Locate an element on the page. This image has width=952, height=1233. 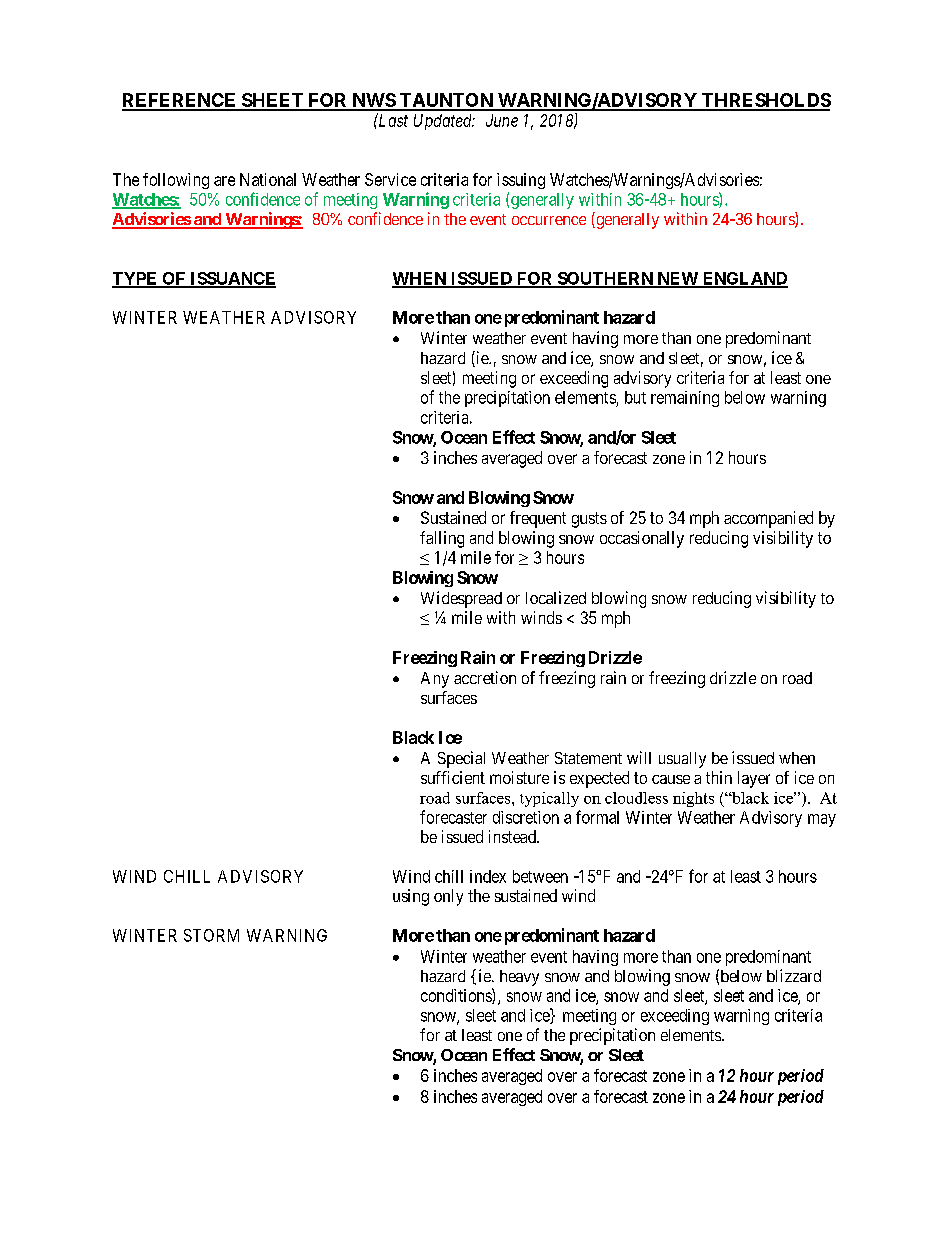
accompanied is located at coordinates (768, 519).
